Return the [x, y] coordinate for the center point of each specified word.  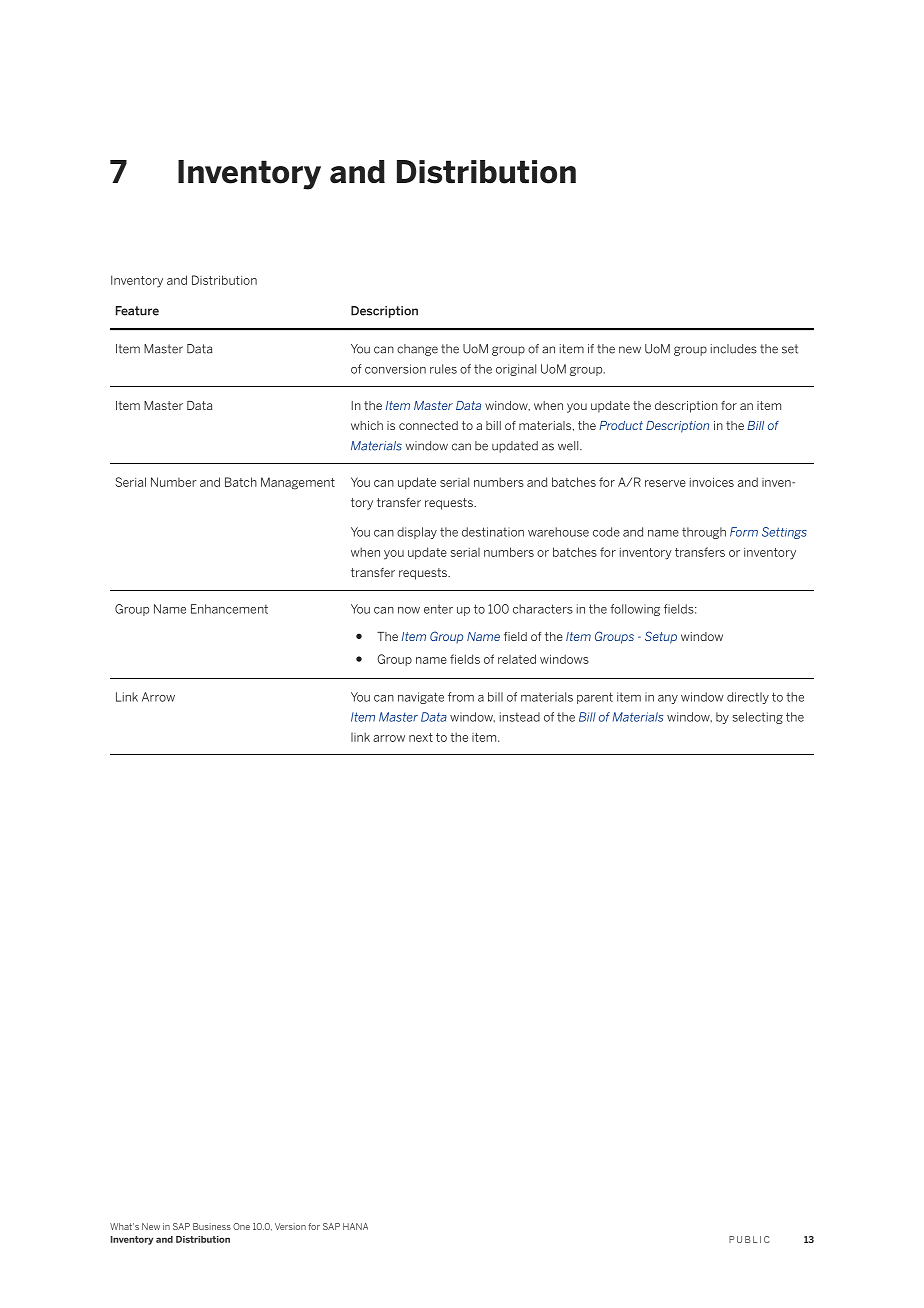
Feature [137, 311]
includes [734, 349]
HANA [355, 1226]
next [421, 737]
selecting [758, 718]
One [241, 1226]
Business [212, 1226]
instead [520, 717]
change [417, 350]
